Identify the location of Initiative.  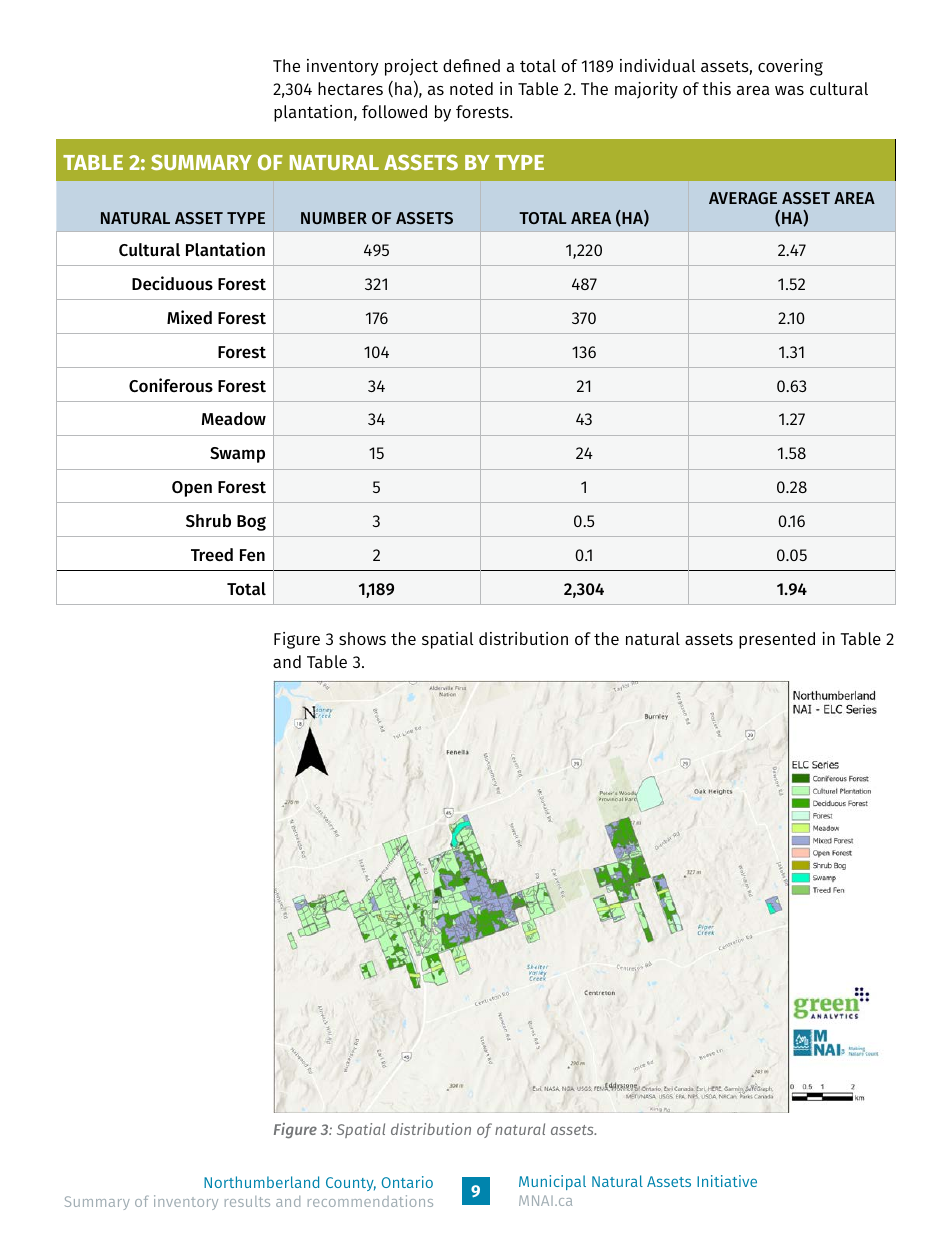
(727, 1181).
